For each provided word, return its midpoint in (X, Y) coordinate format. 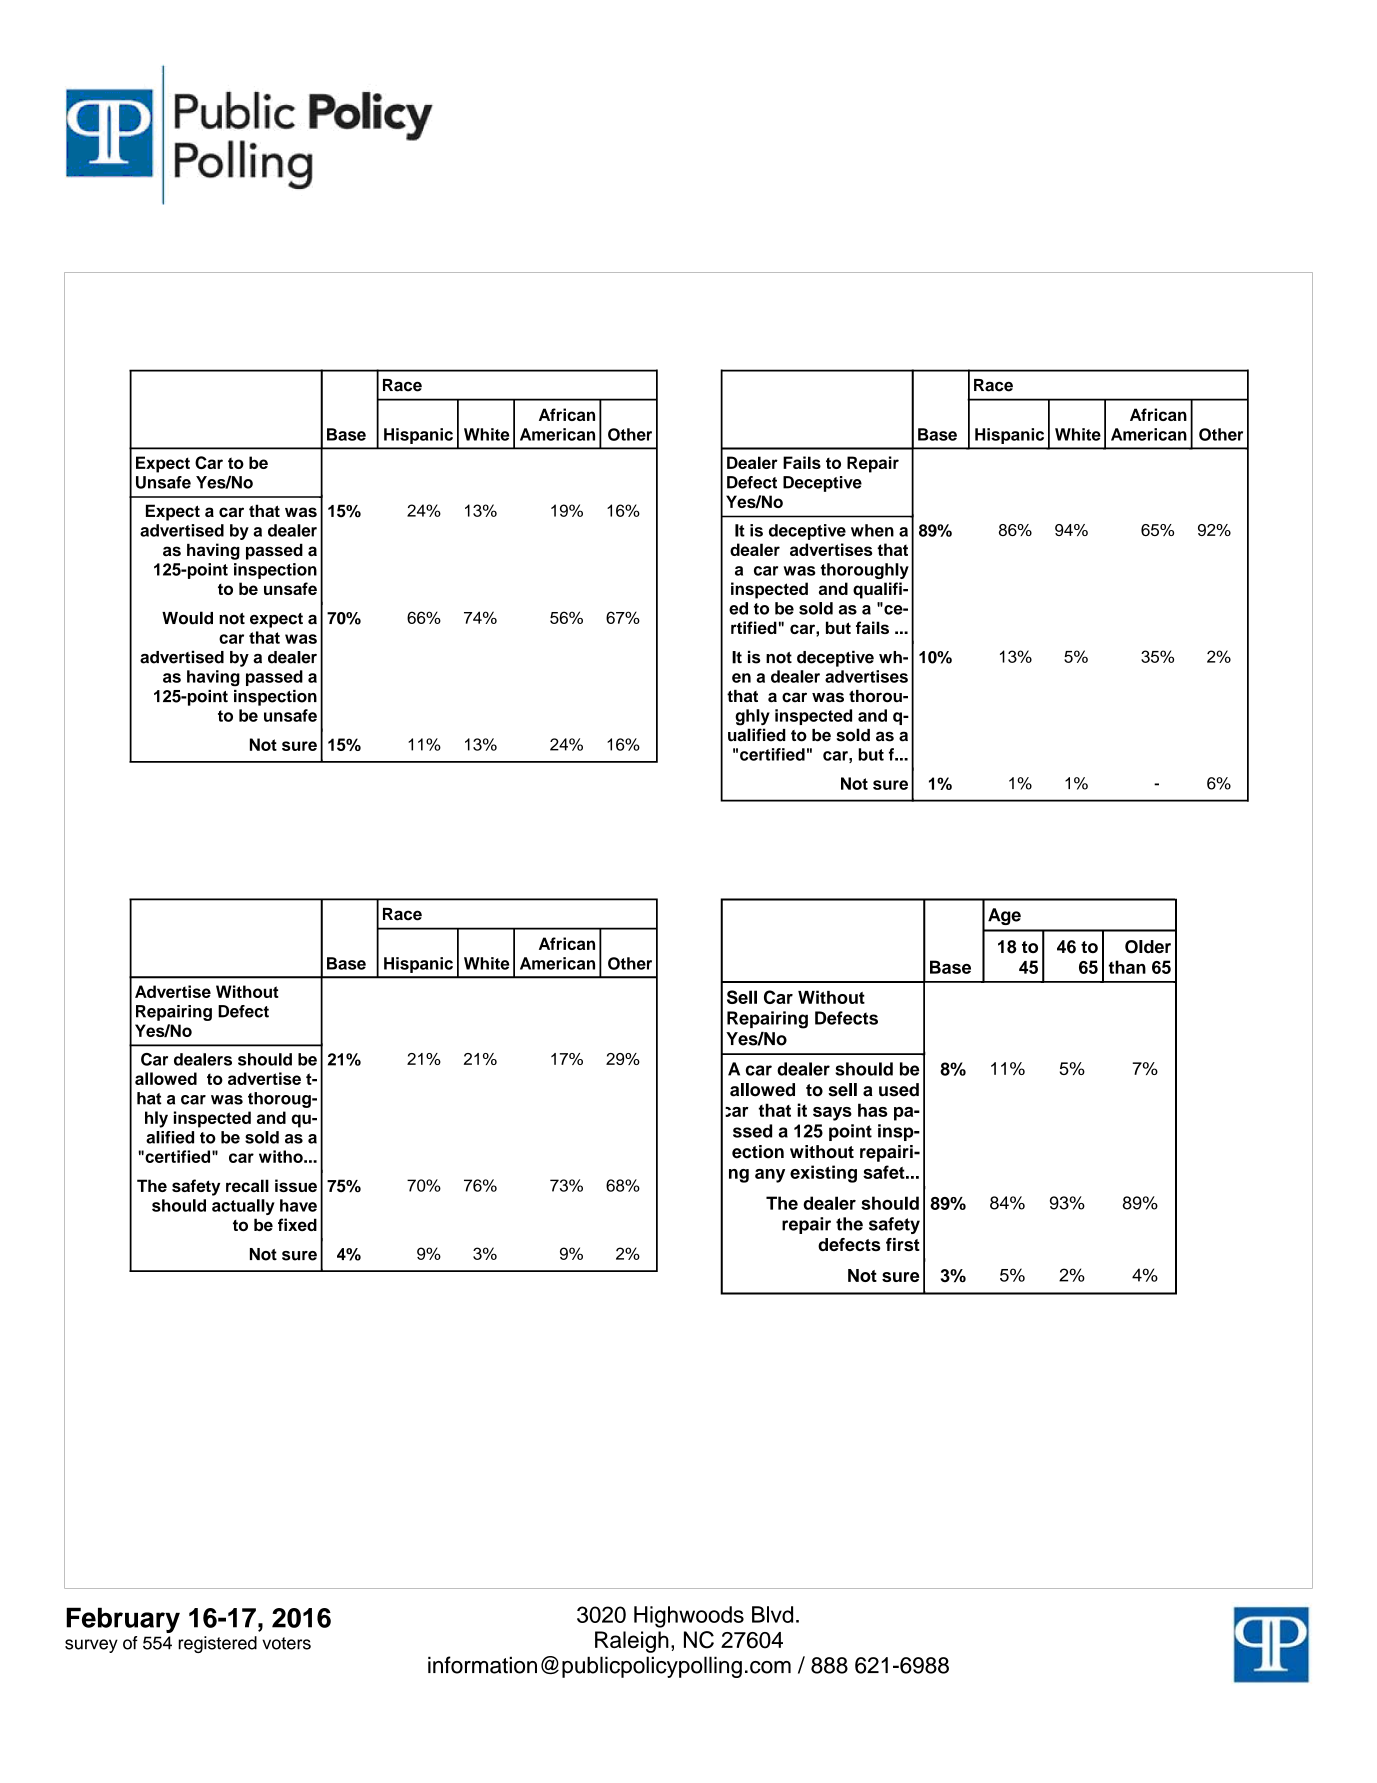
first (903, 1244)
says (832, 1114)
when (872, 530)
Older (1148, 947)
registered (217, 1644)
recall (247, 1185)
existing (823, 1174)
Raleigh (632, 1642)
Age (1004, 916)
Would (187, 618)
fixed (297, 1224)
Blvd (772, 1614)
